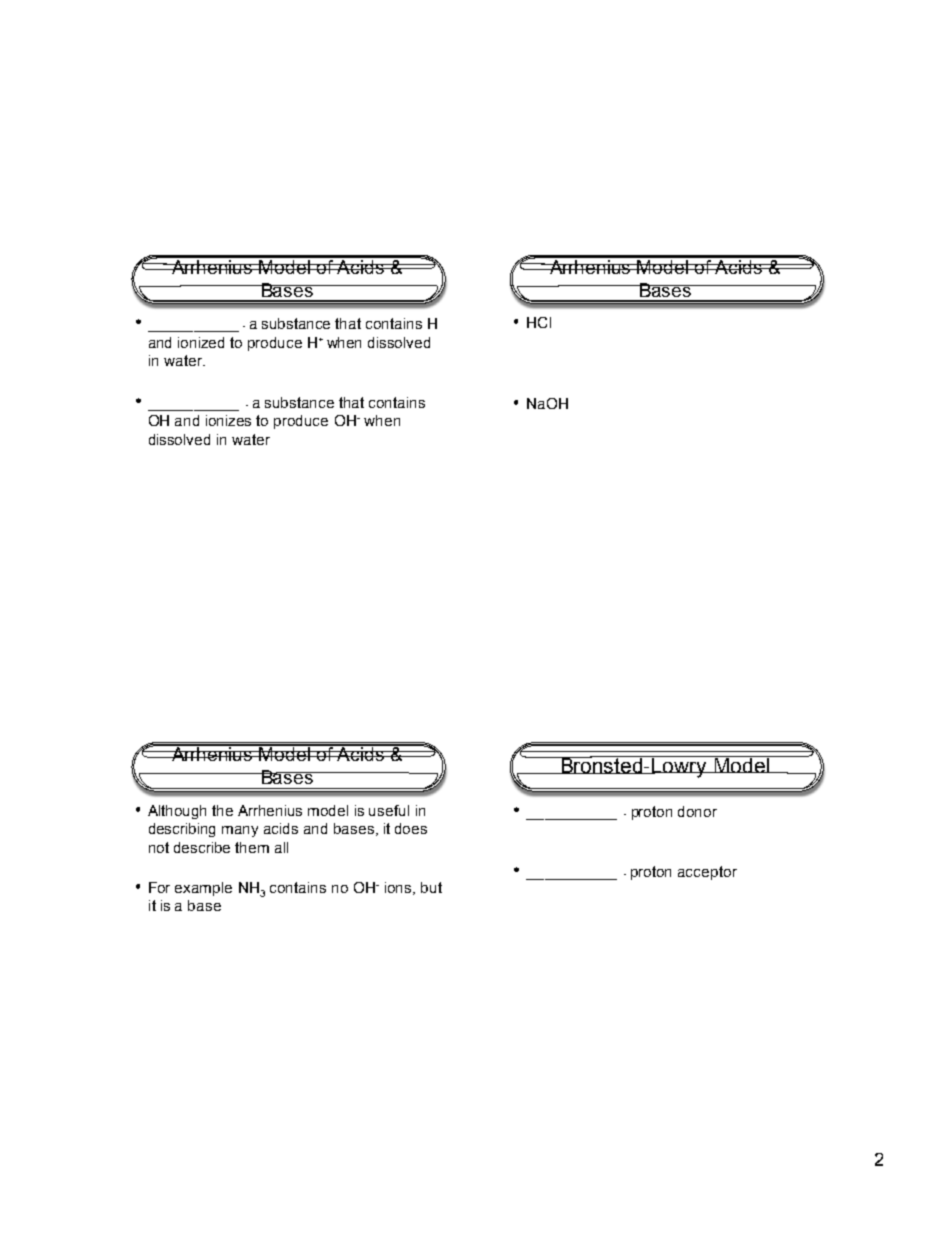 The height and width of the screenshot is (1233, 952). Describe the element at coordinates (389, 810) in the screenshot. I see `useful` at that location.
